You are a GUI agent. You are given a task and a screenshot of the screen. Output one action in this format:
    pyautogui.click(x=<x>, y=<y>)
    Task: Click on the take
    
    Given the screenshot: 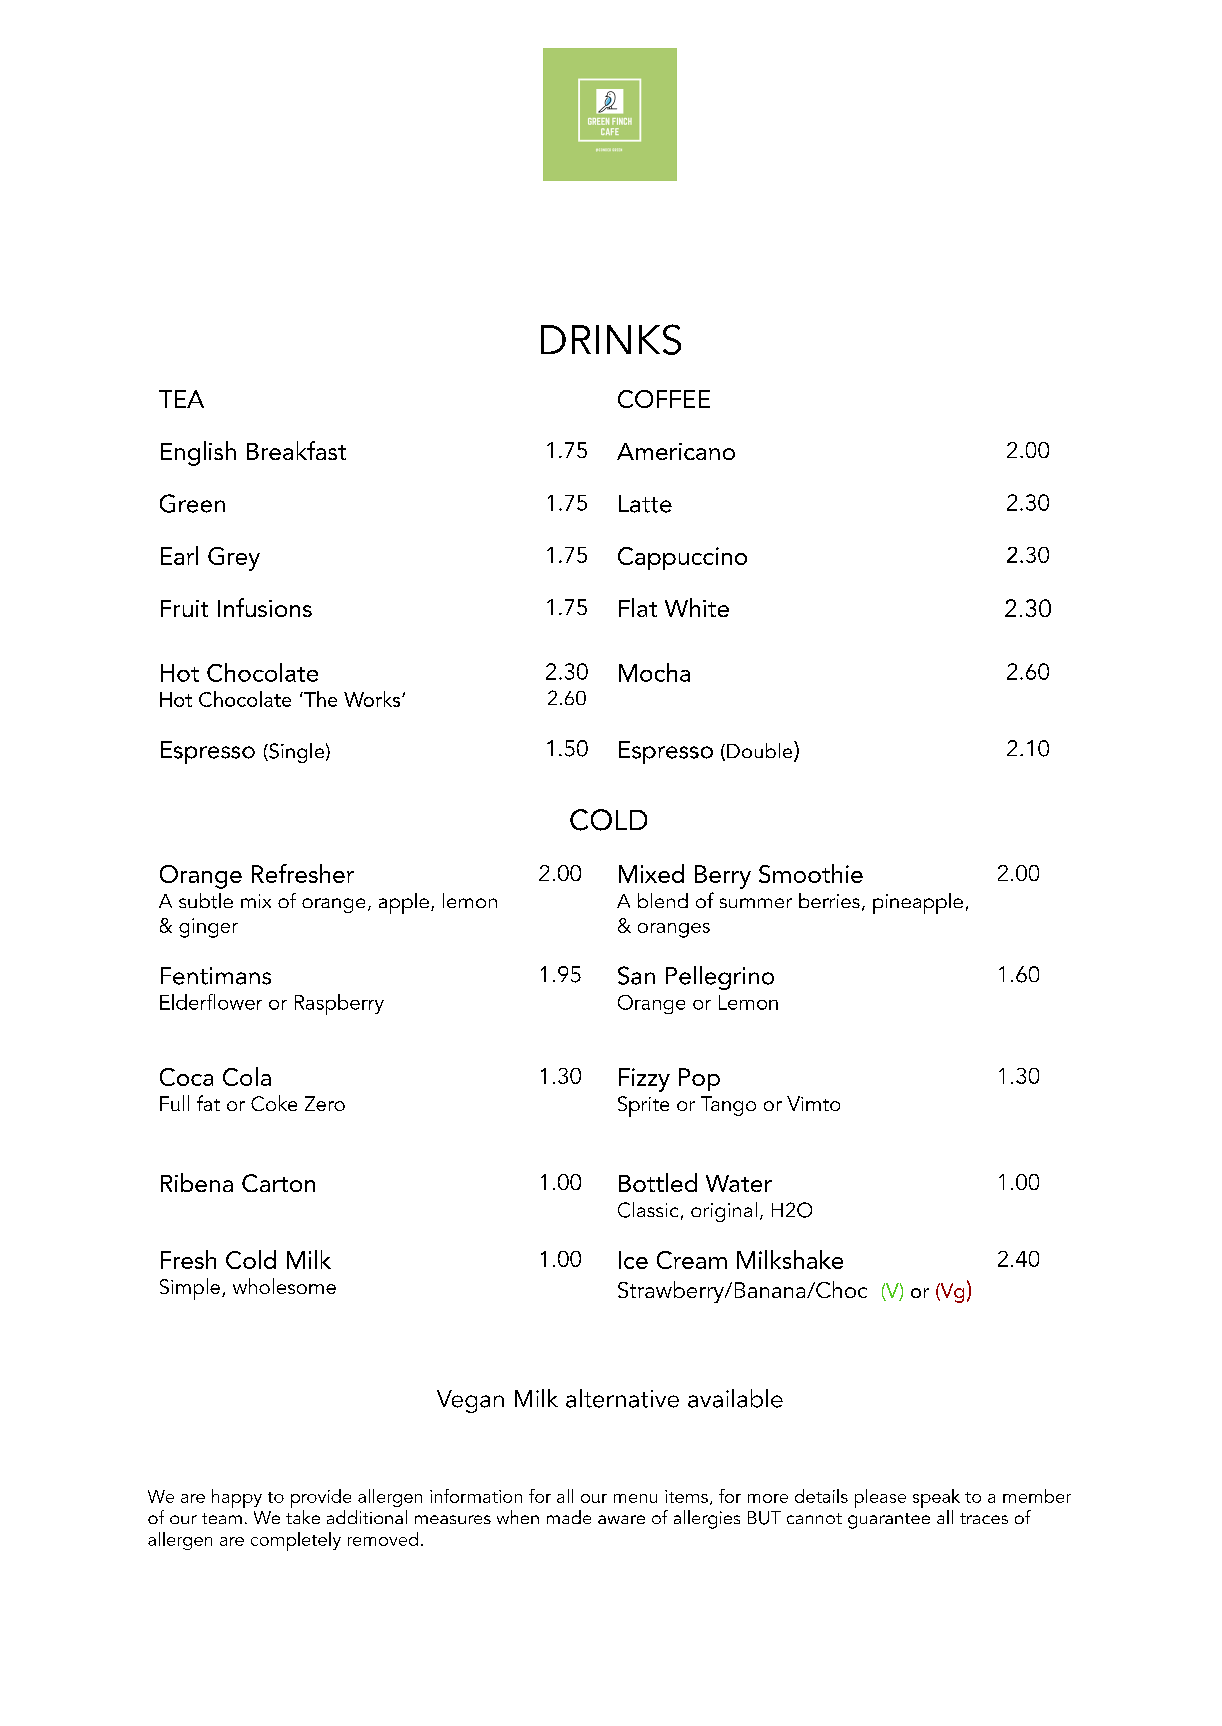 What is the action you would take?
    pyautogui.click(x=303, y=1517)
